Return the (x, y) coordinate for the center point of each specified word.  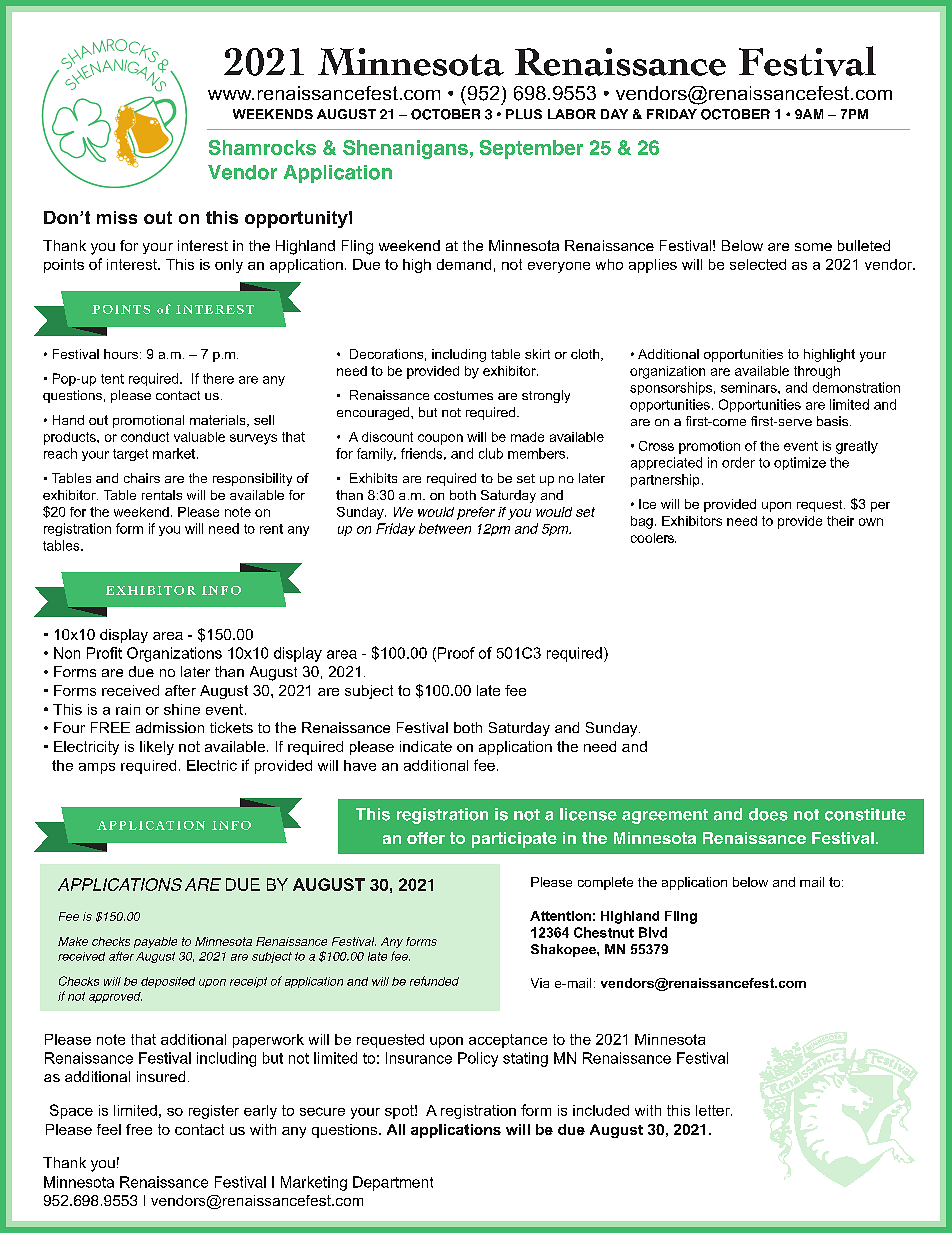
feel (109, 1129)
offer (426, 838)
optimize (800, 463)
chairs (142, 478)
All (396, 1129)
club (491, 453)
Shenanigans (405, 149)
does (768, 814)
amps (97, 768)
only (229, 266)
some (813, 247)
